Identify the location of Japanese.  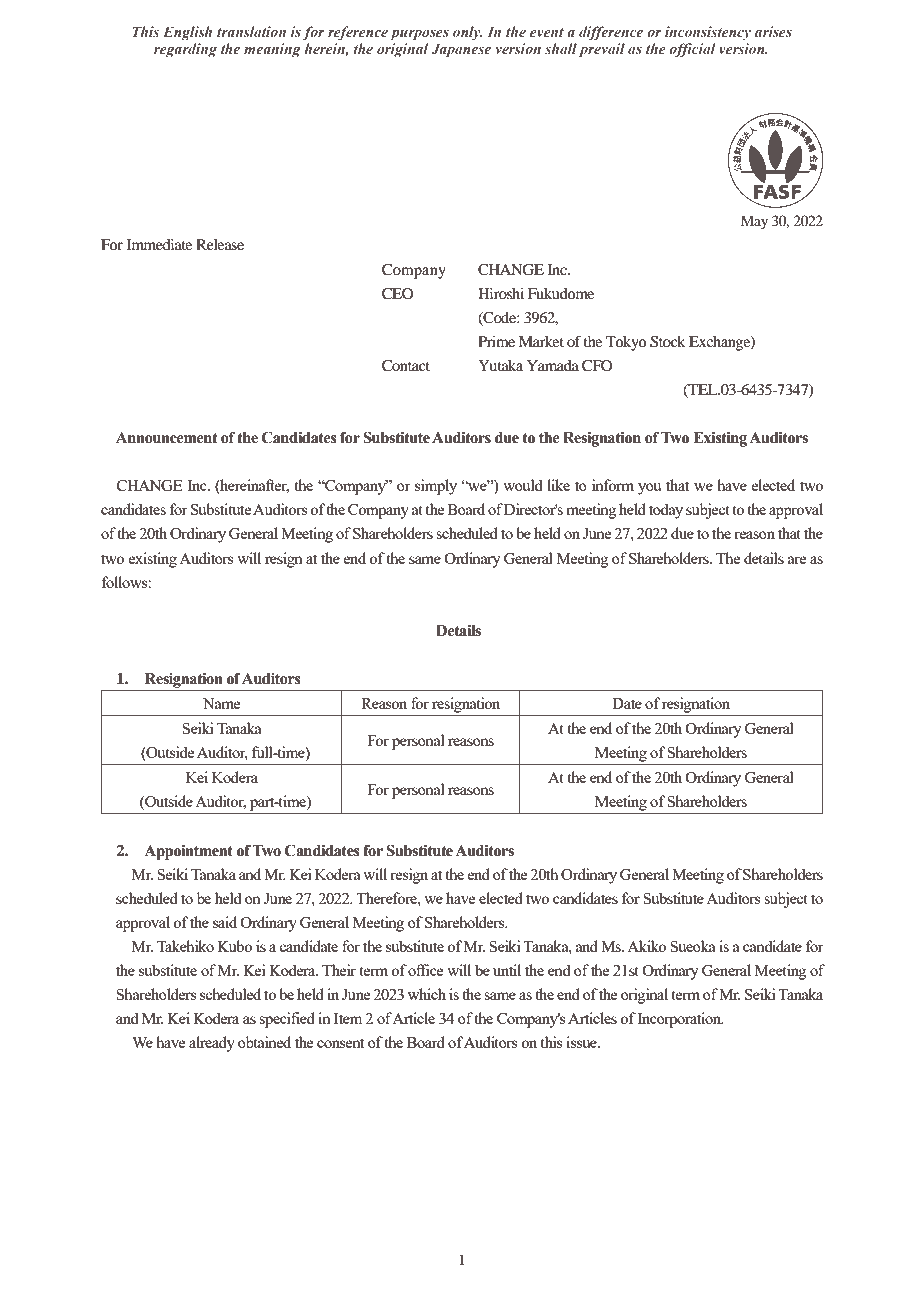
(461, 50).
